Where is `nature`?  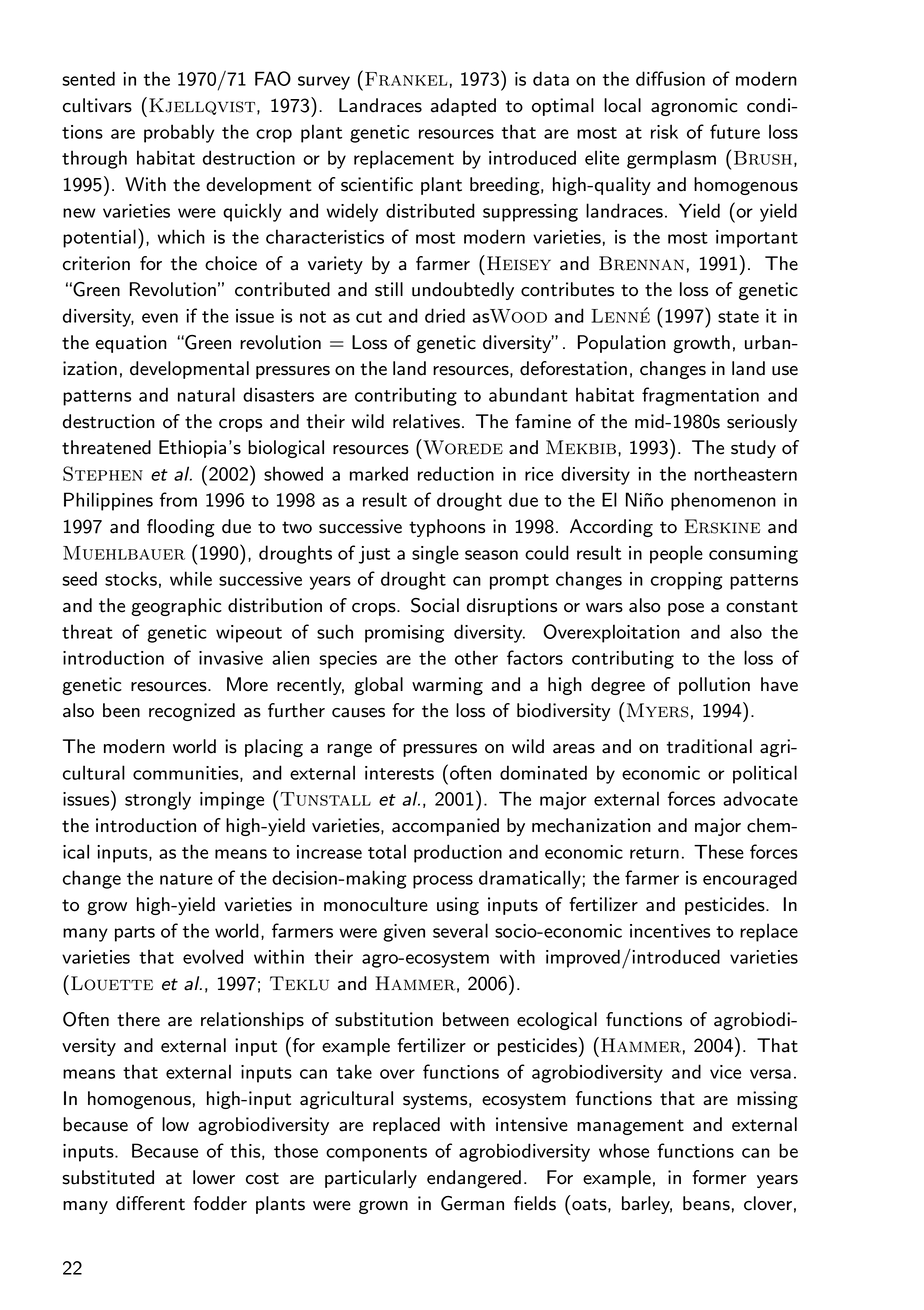 nature is located at coordinates (186, 879).
